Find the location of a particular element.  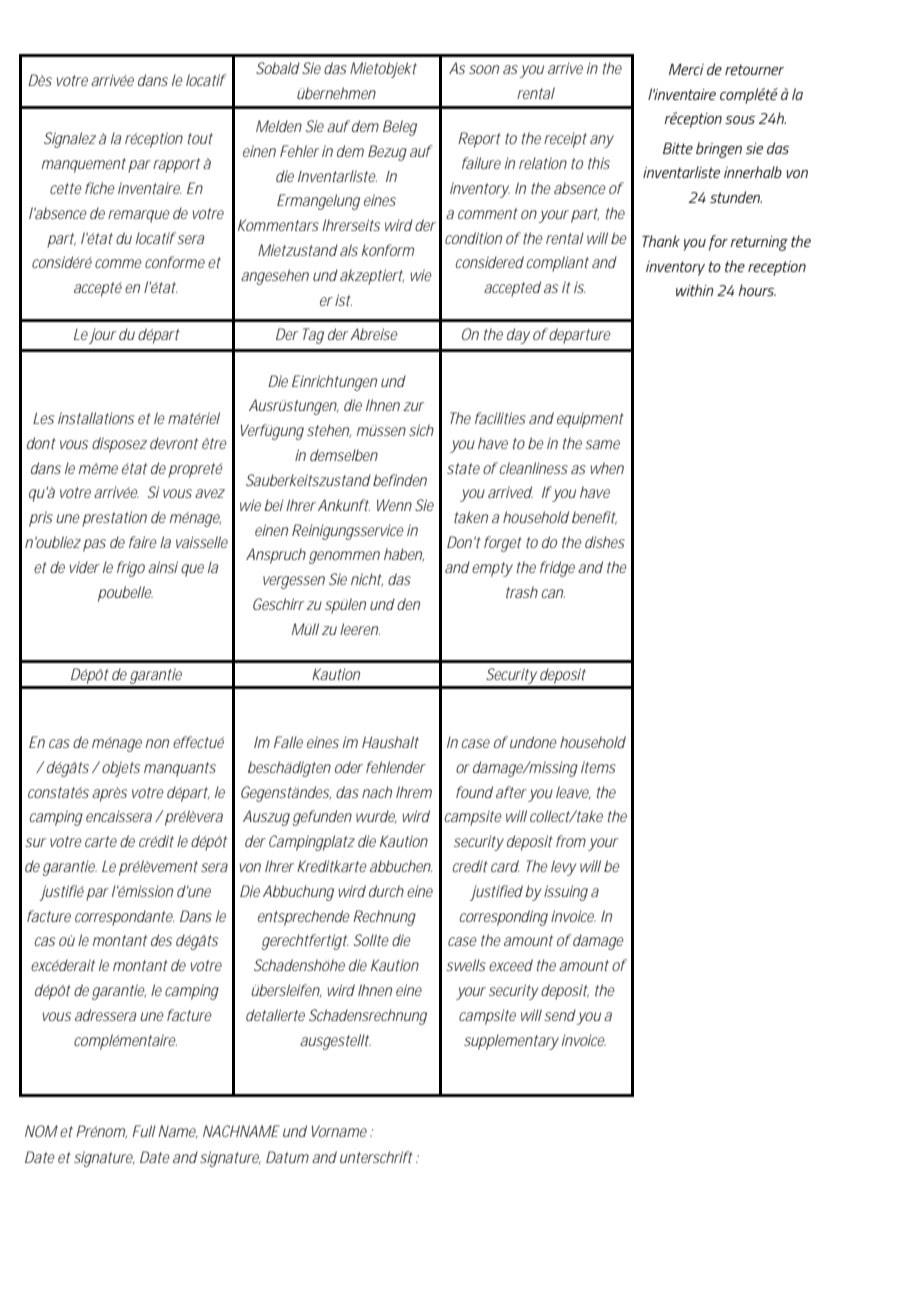

tout is located at coordinates (200, 138).
